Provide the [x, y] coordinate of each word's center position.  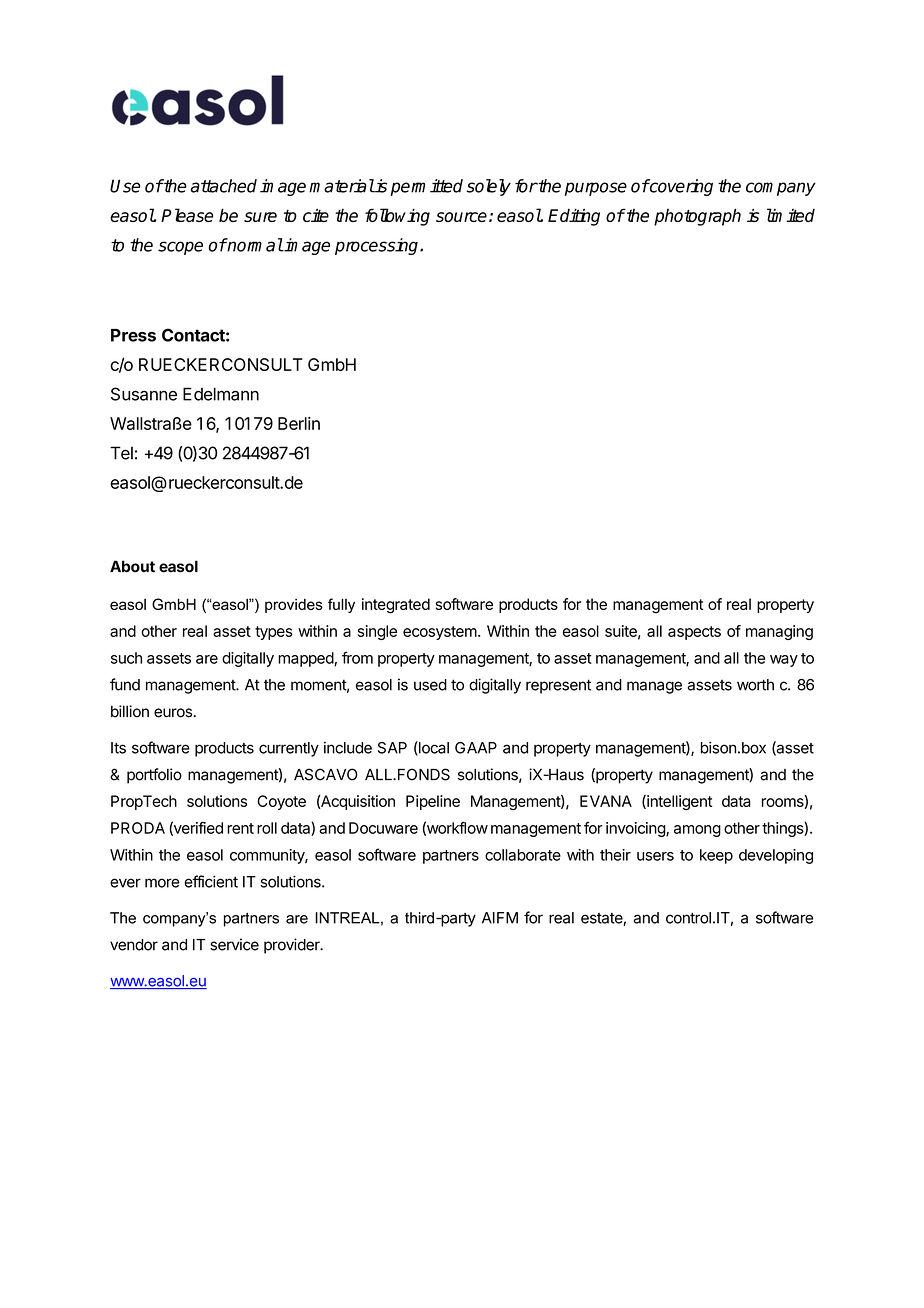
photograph [697, 217]
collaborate [523, 855]
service [234, 944]
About [132, 566]
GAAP [476, 748]
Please [187, 215]
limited [791, 215]
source [461, 217]
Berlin [299, 423]
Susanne [144, 394]
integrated [396, 606]
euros [174, 713]
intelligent [678, 802]
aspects [694, 633]
